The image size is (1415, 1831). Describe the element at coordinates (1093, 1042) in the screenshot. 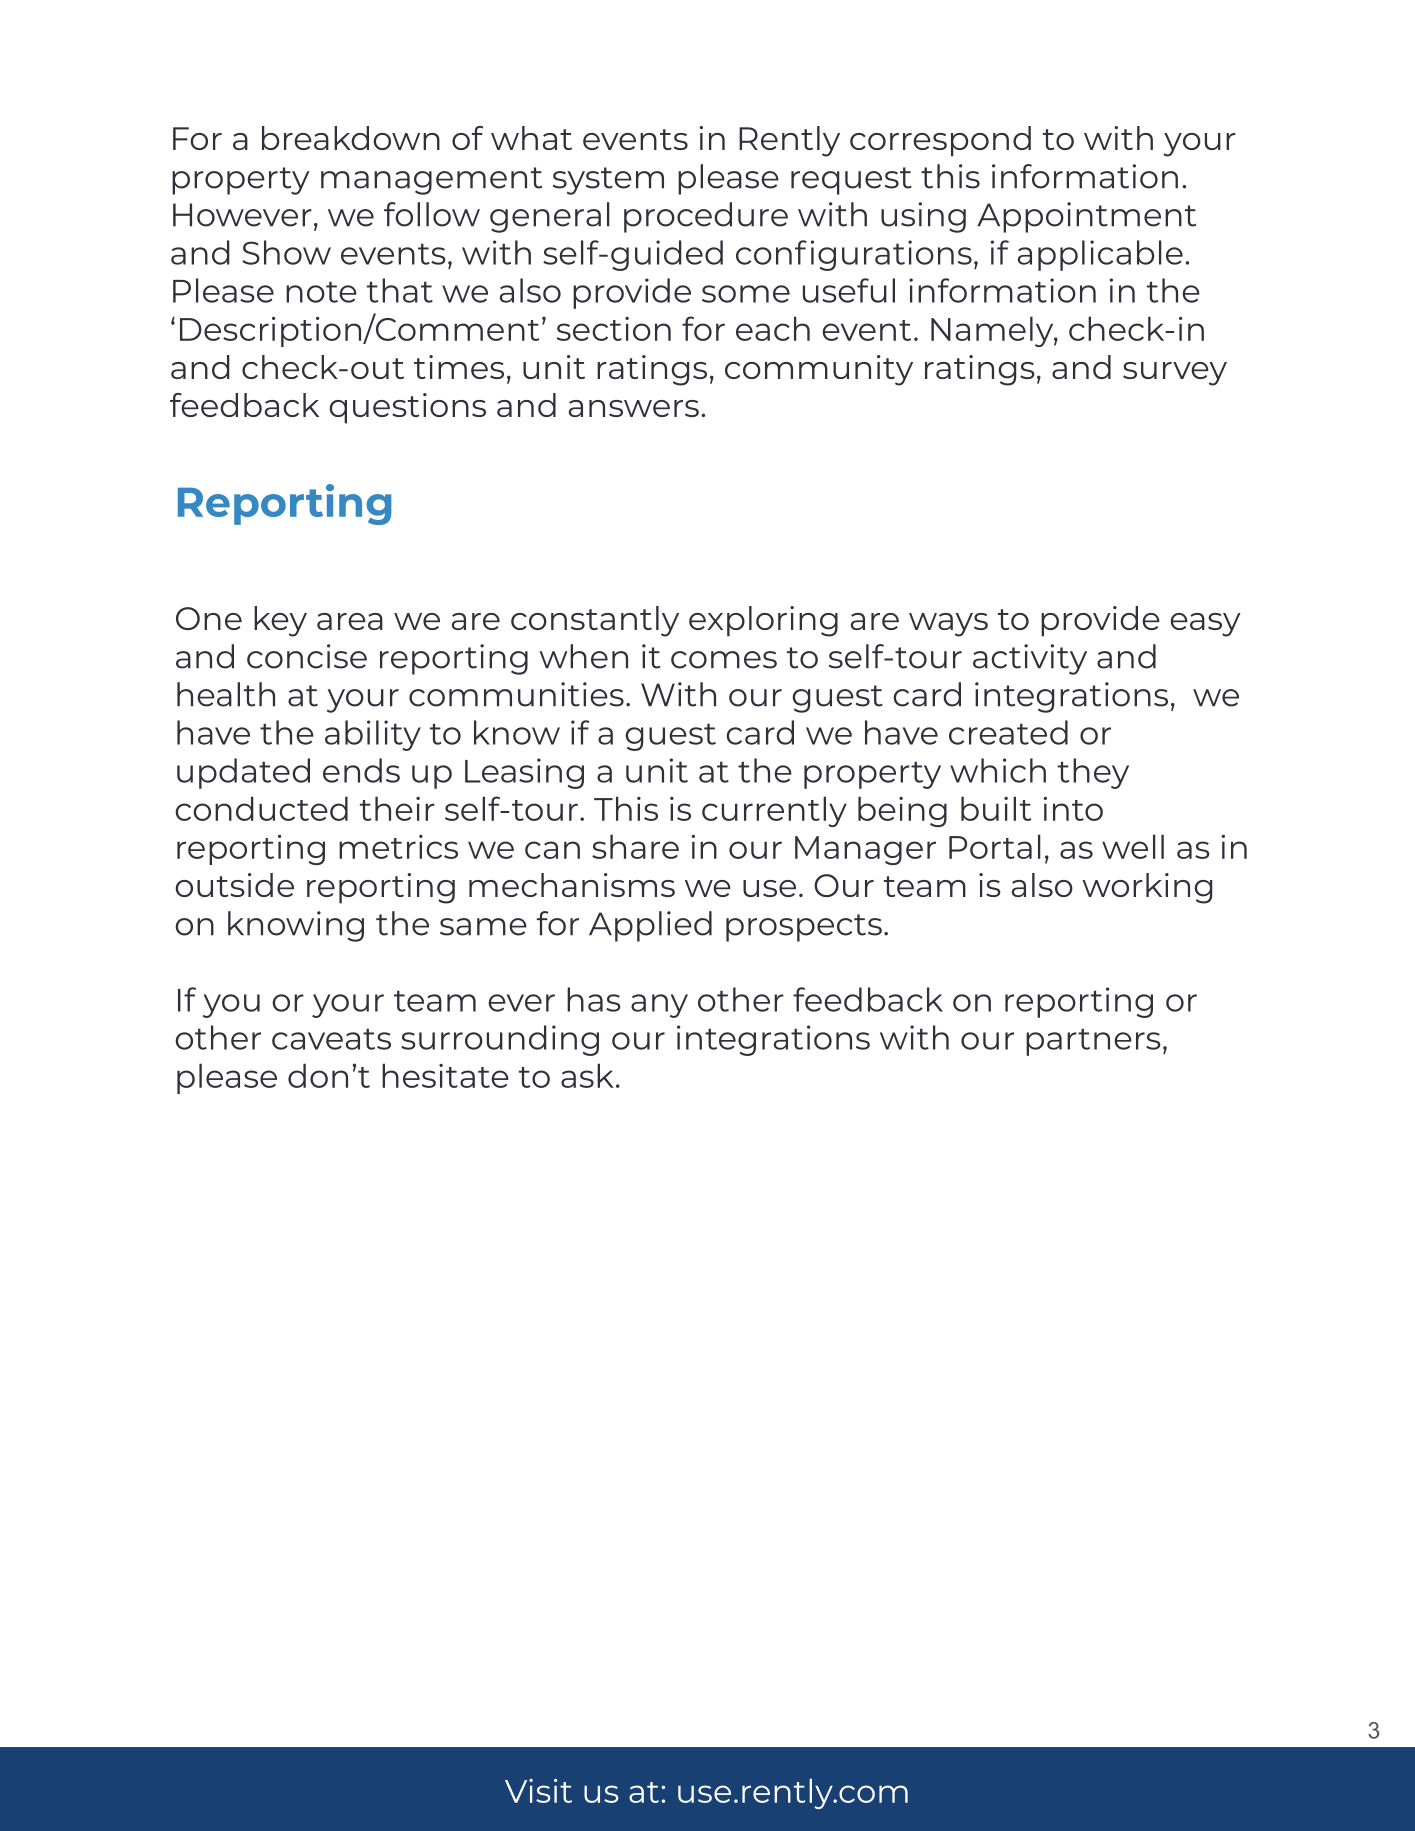

I see `partners` at that location.
